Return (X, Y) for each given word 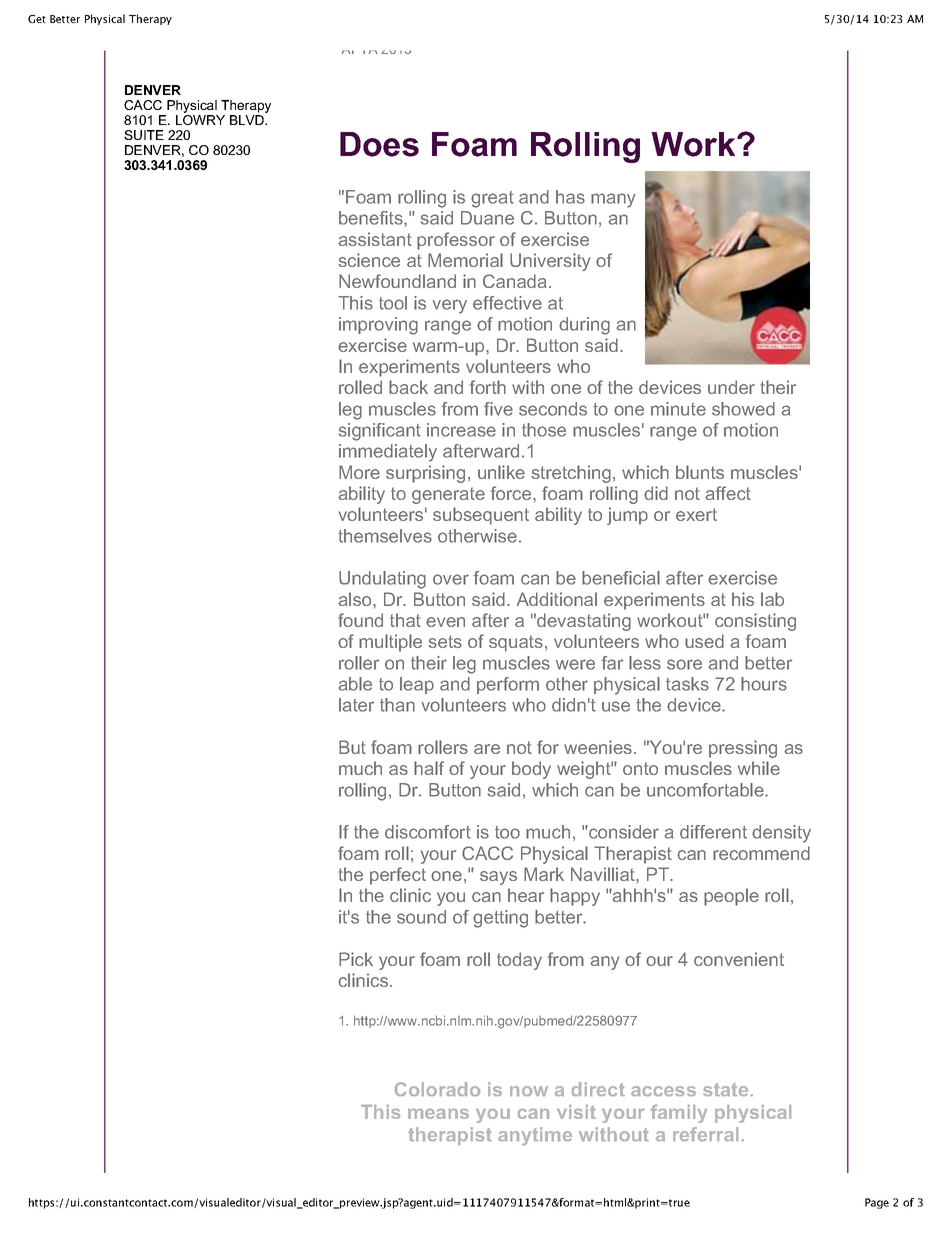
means (438, 1114)
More (359, 472)
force (512, 493)
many (613, 200)
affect (728, 493)
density (781, 834)
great (492, 199)
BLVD (248, 120)
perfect (398, 876)
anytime (535, 1136)
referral (705, 1134)
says (498, 878)
